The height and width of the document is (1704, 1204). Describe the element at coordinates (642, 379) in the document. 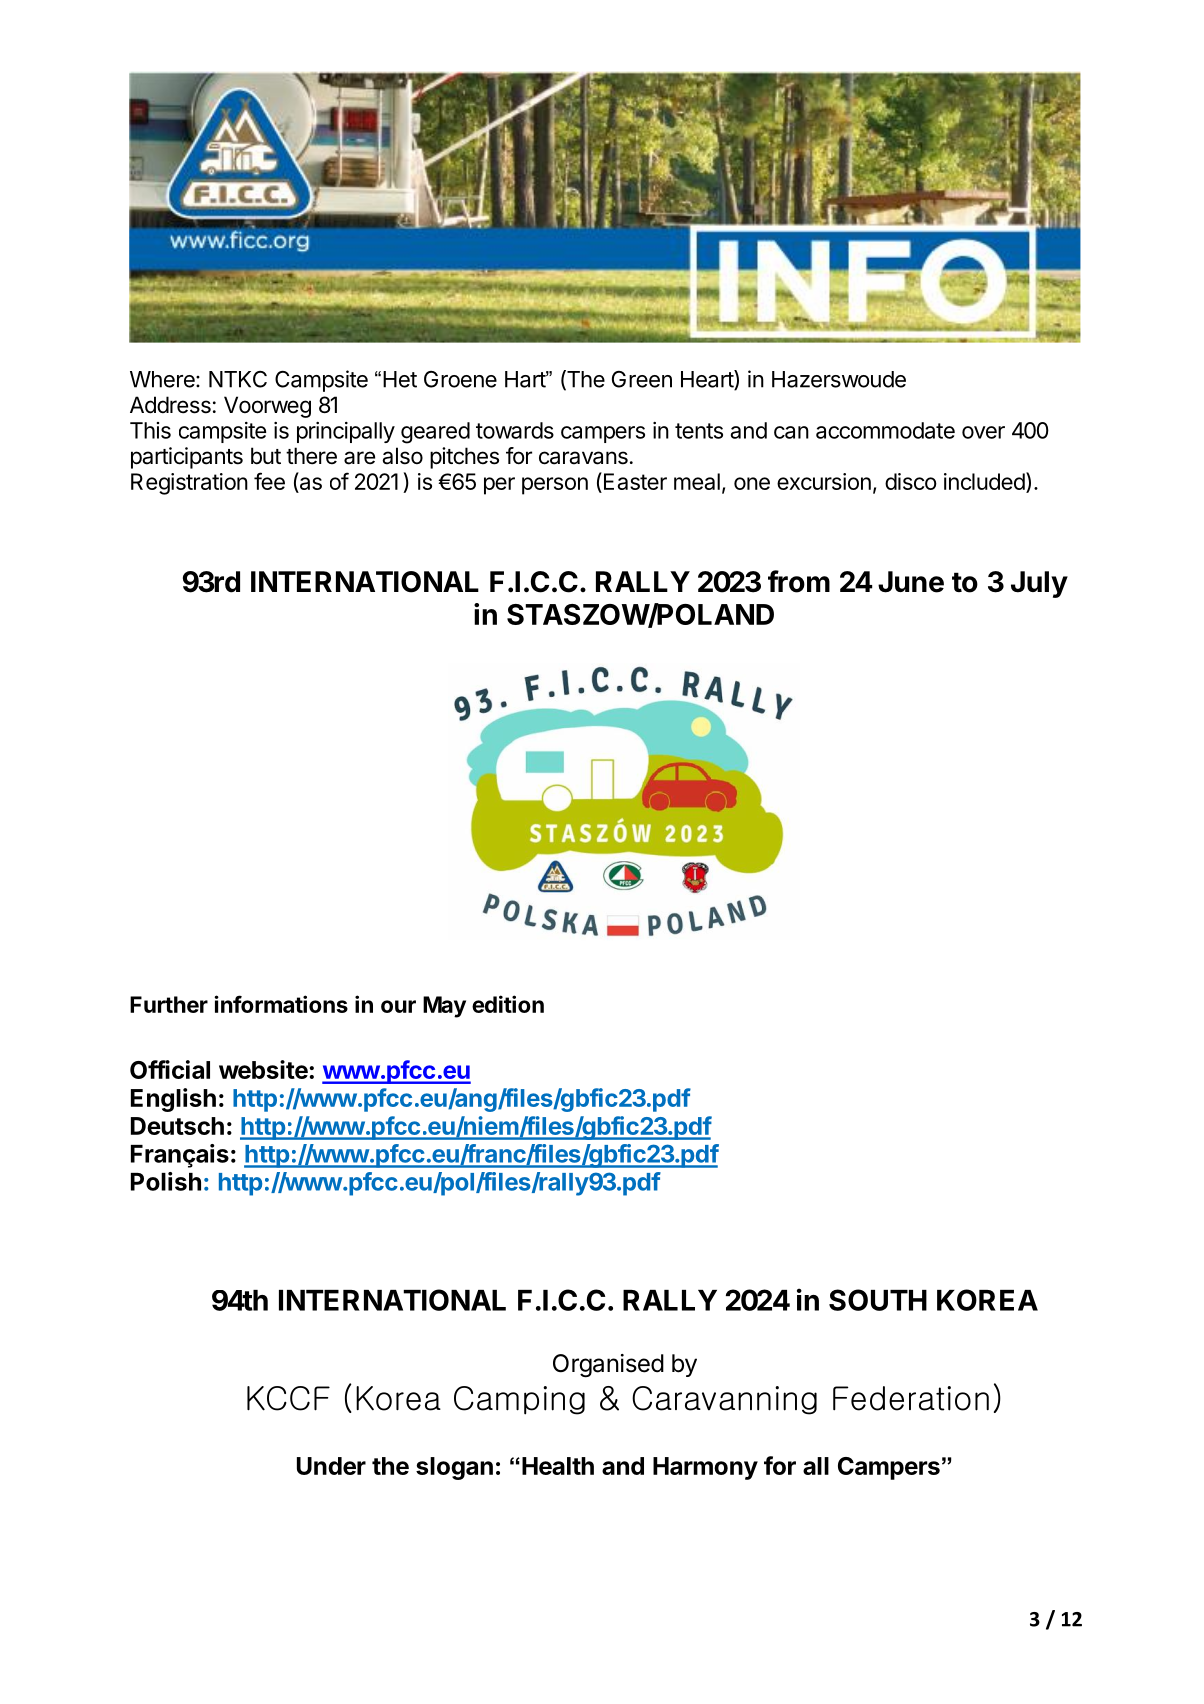

I see `Green` at that location.
